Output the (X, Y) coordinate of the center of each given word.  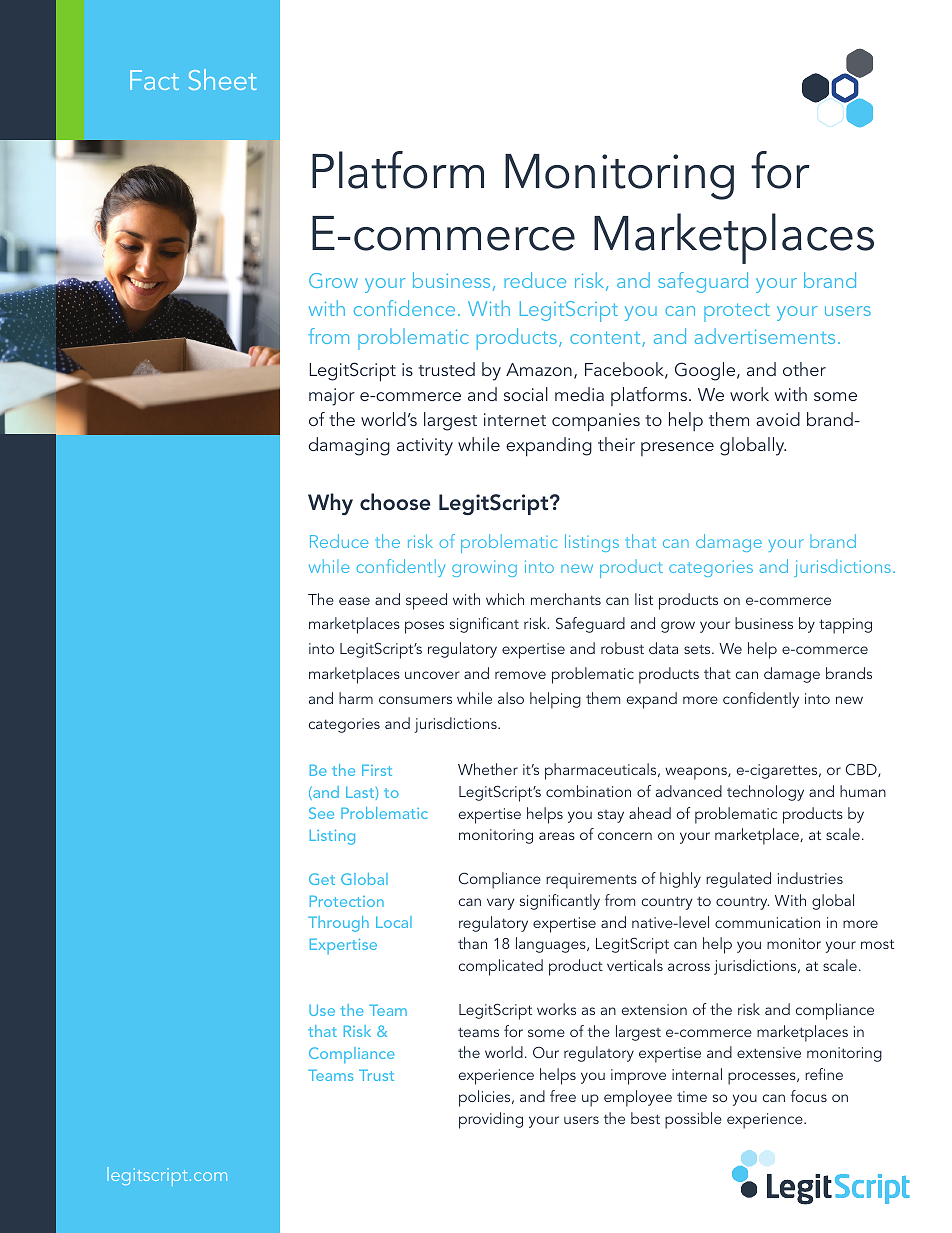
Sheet (223, 79)
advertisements (765, 336)
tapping (845, 626)
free (563, 1096)
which (505, 599)
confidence (404, 308)
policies (486, 1098)
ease (354, 601)
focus (809, 1096)
